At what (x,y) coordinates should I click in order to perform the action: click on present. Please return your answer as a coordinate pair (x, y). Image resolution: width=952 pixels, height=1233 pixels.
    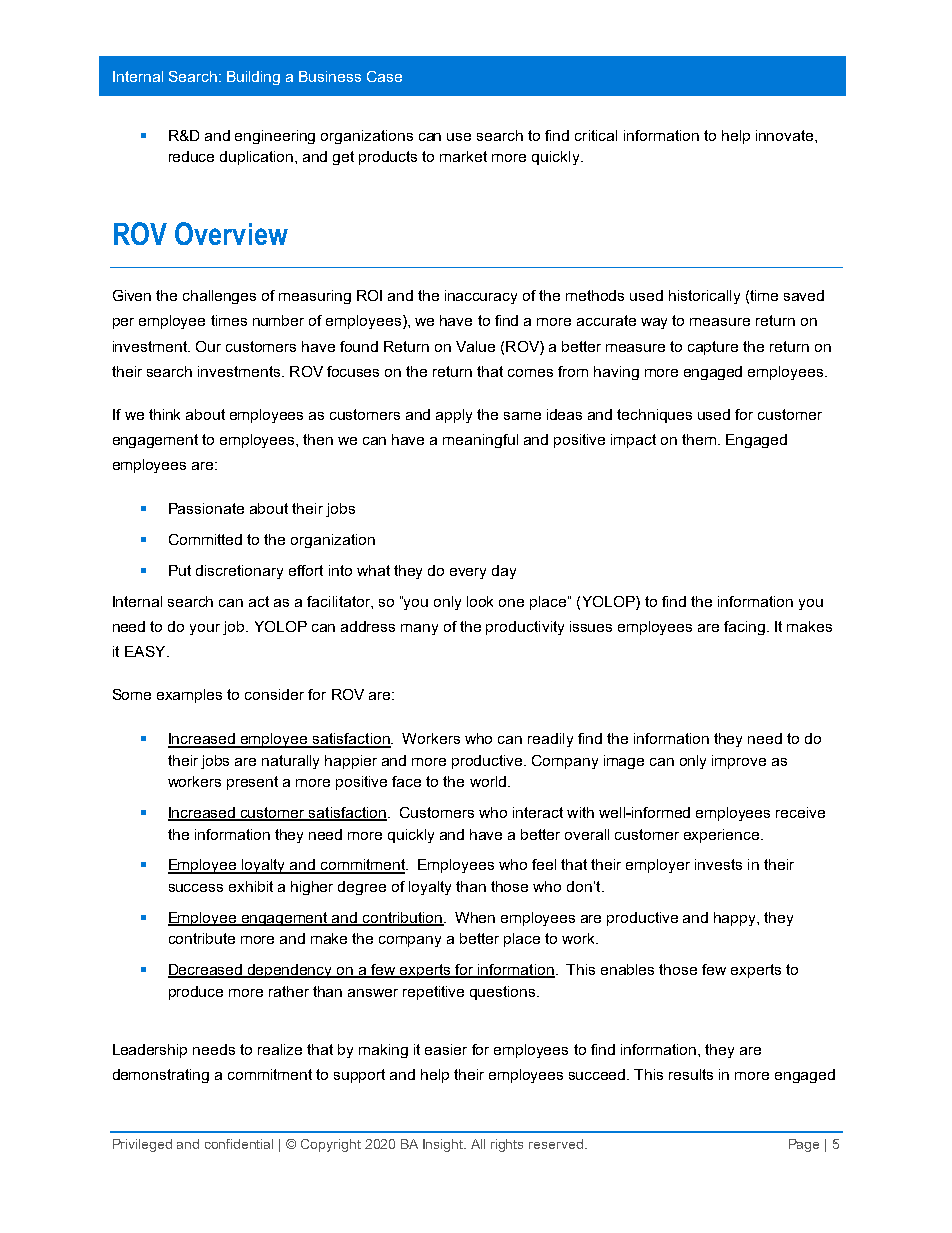
    Looking at the image, I should click on (252, 783).
